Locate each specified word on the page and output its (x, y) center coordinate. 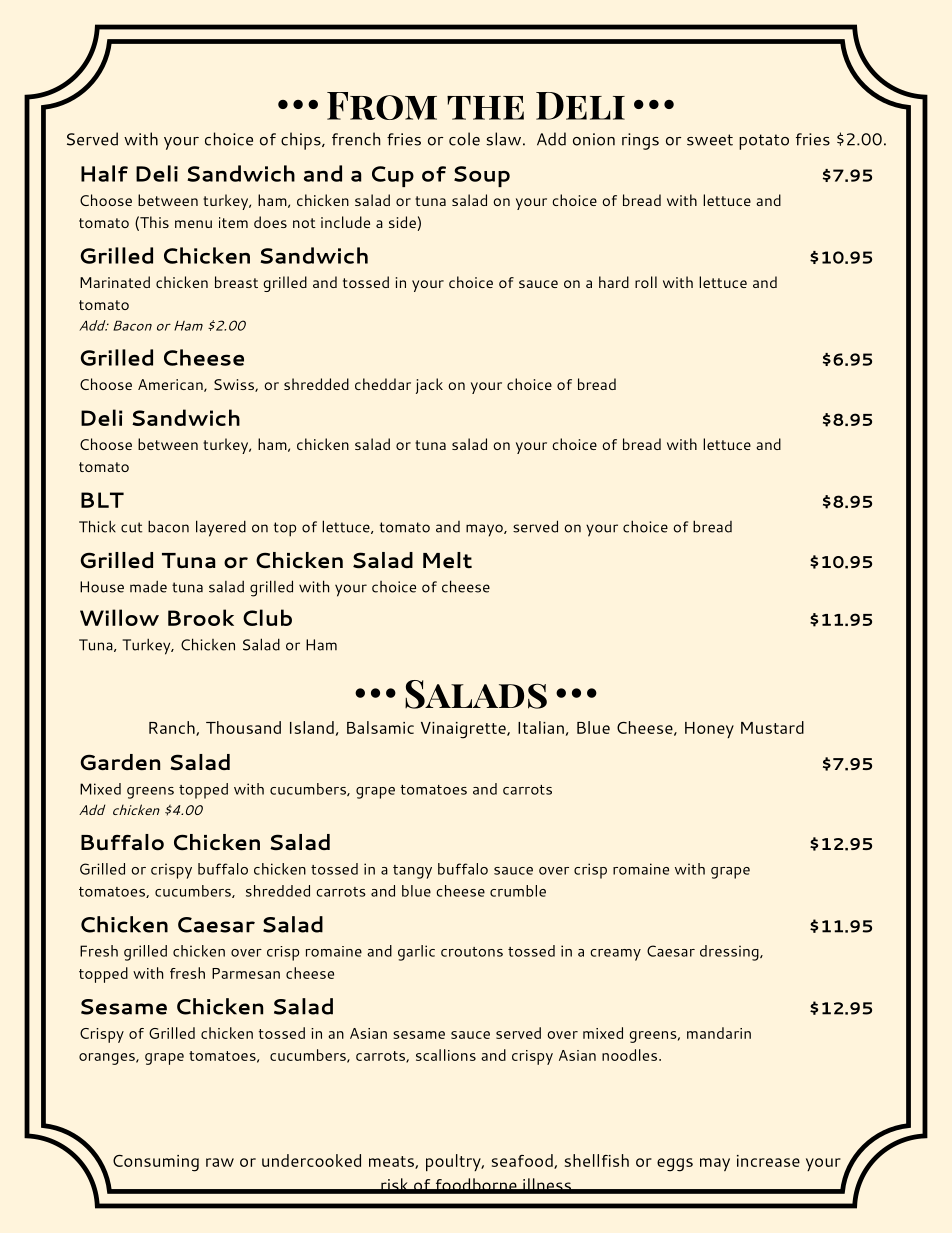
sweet (710, 140)
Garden (120, 762)
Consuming (156, 1163)
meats (392, 1162)
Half (104, 173)
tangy (412, 872)
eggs (675, 1165)
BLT (102, 500)
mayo (485, 530)
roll (646, 282)
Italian (541, 727)
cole (464, 139)
